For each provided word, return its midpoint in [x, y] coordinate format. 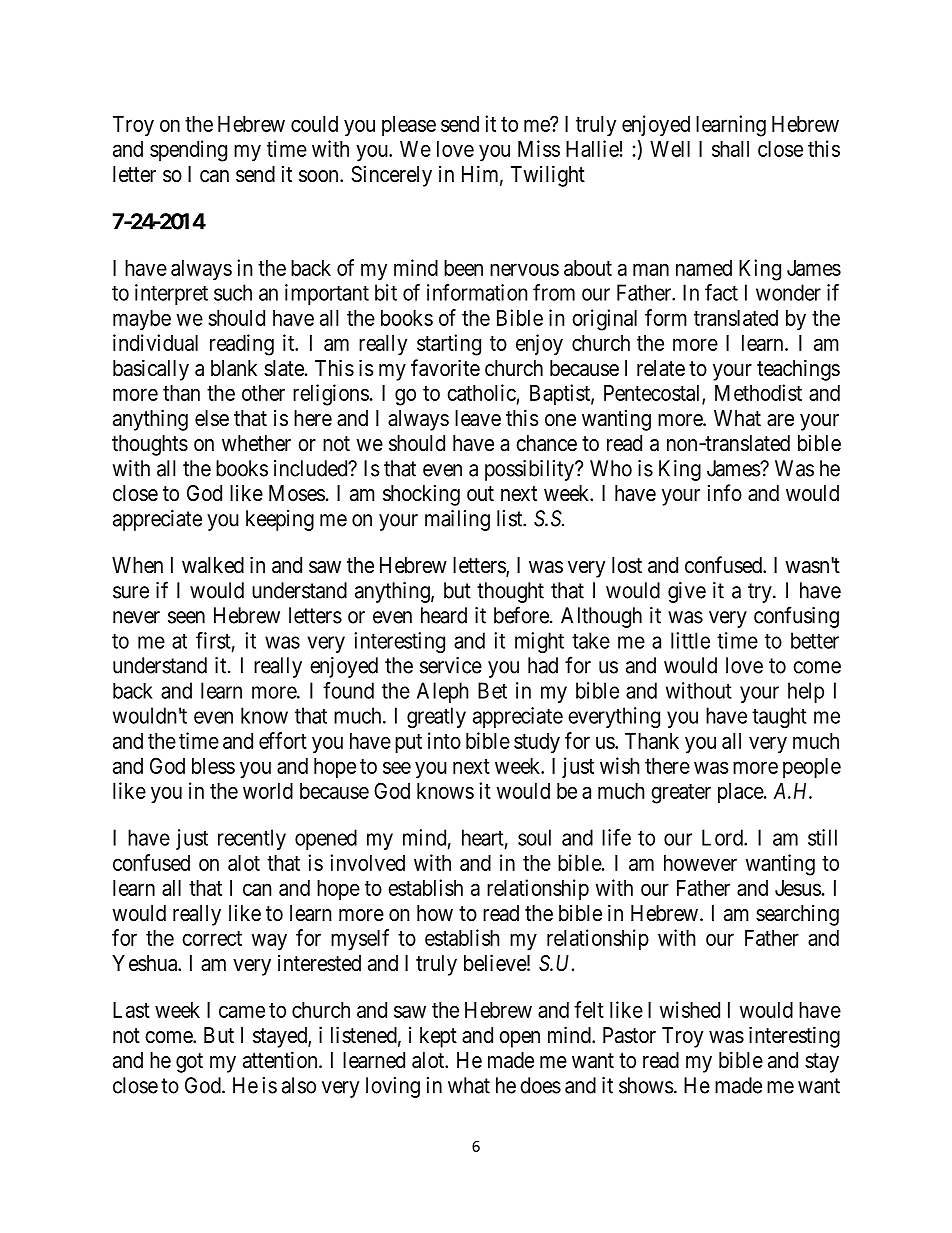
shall [730, 149]
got [189, 1063]
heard [444, 615]
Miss [539, 148]
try [761, 593]
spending [188, 151]
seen [186, 617]
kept [438, 1037]
